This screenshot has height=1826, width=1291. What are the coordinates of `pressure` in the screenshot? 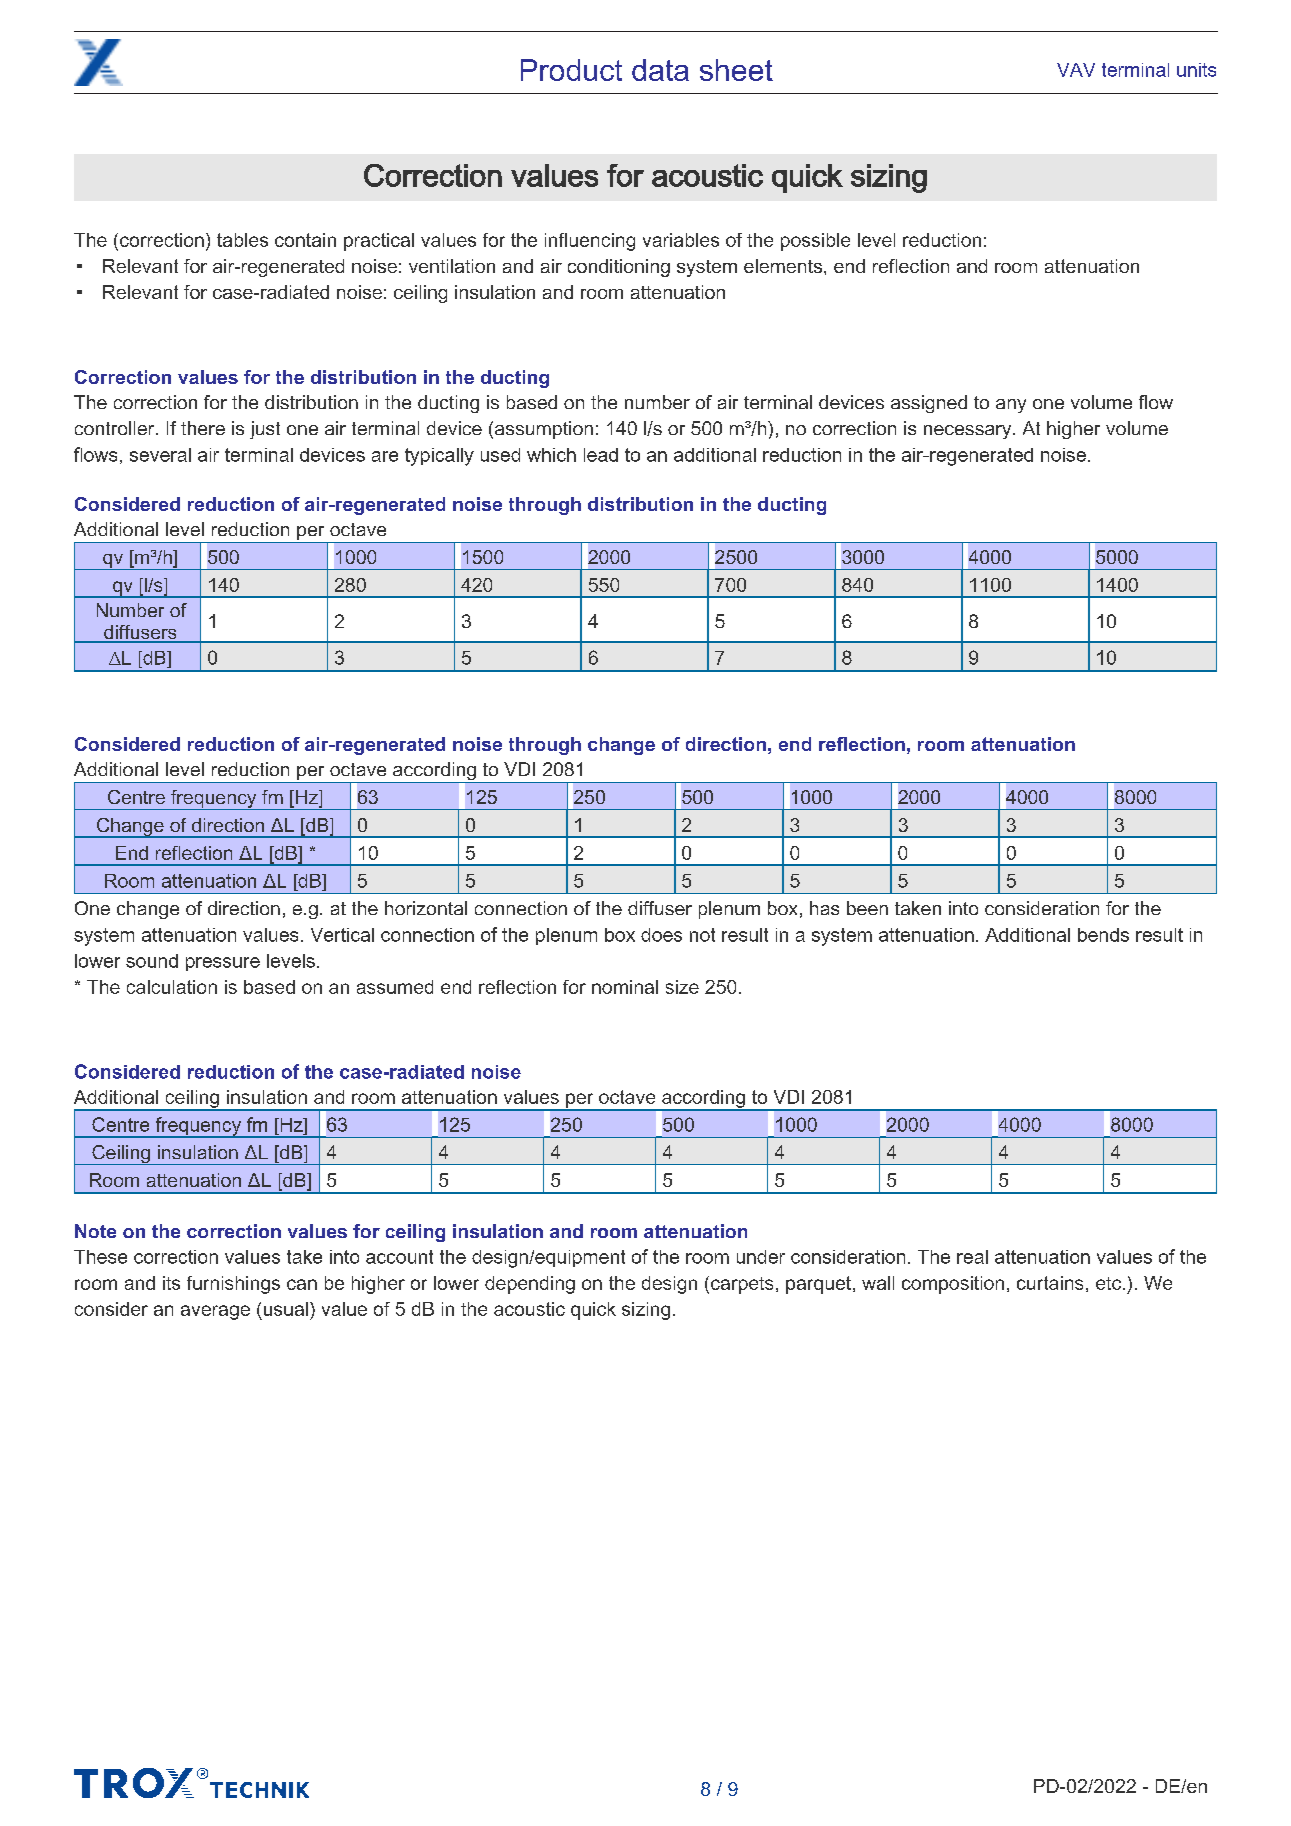 It's located at (223, 964).
